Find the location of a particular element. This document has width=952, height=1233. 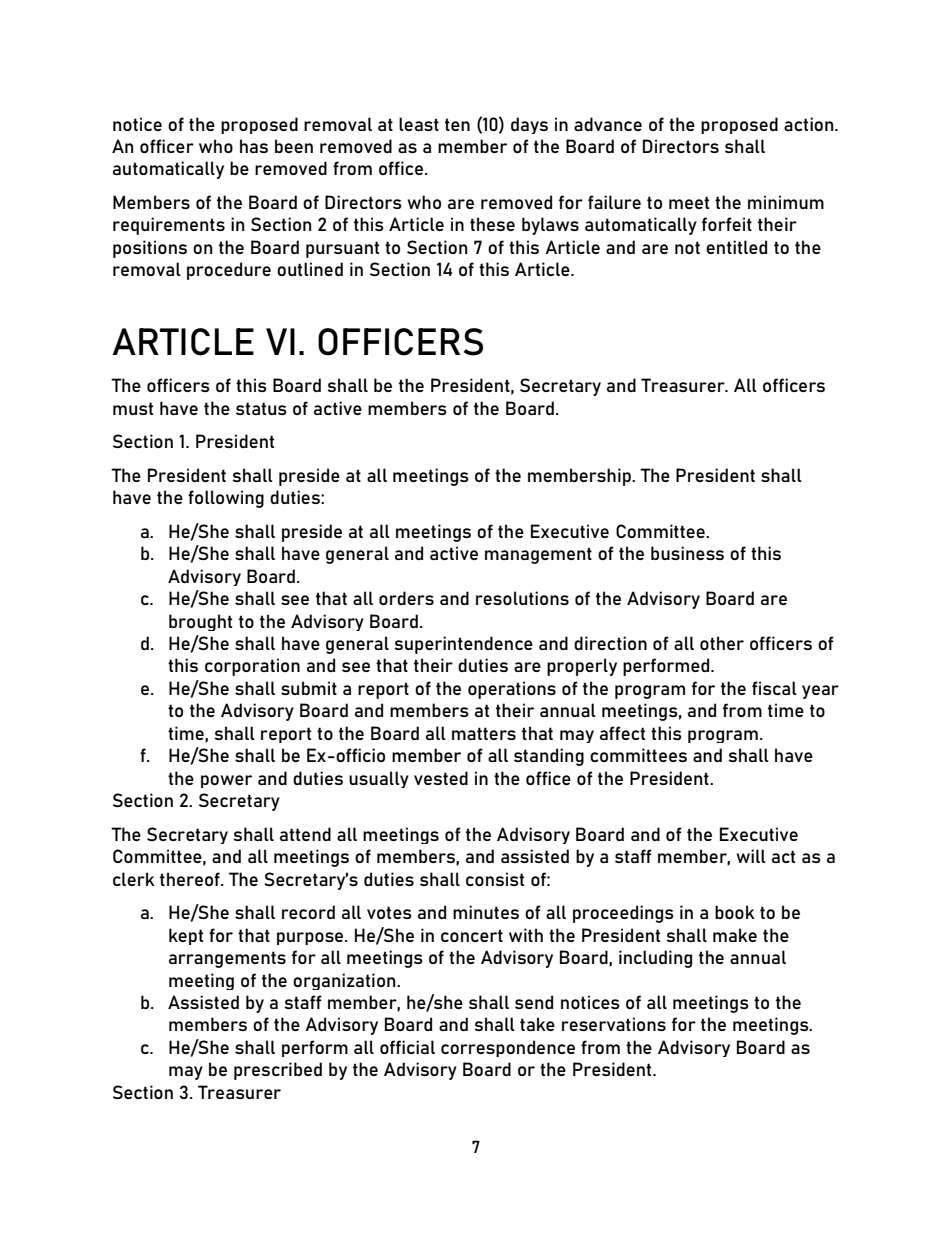

vested is located at coordinates (441, 778).
